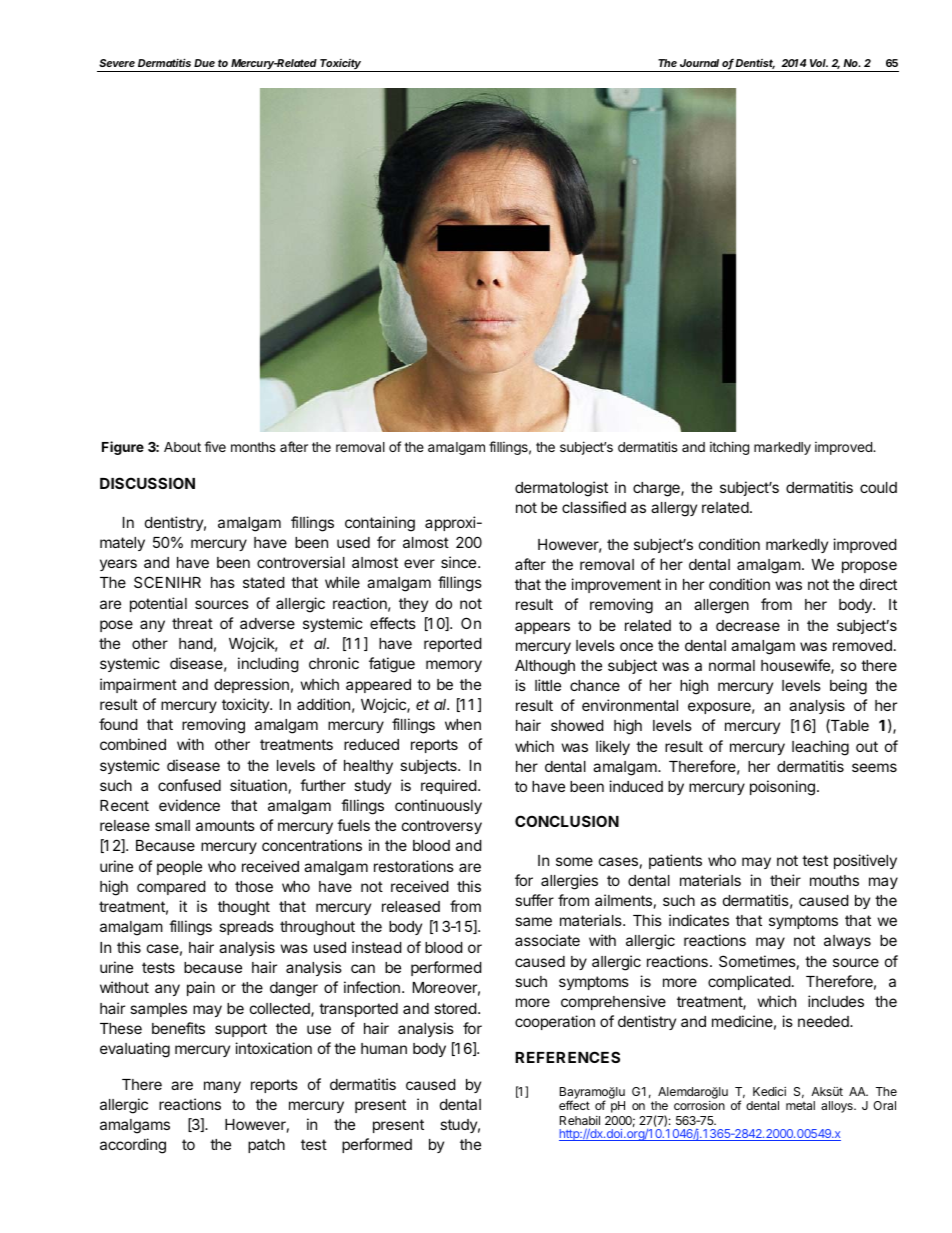  Describe the element at coordinates (561, 489) in the screenshot. I see `dermatologist` at that location.
